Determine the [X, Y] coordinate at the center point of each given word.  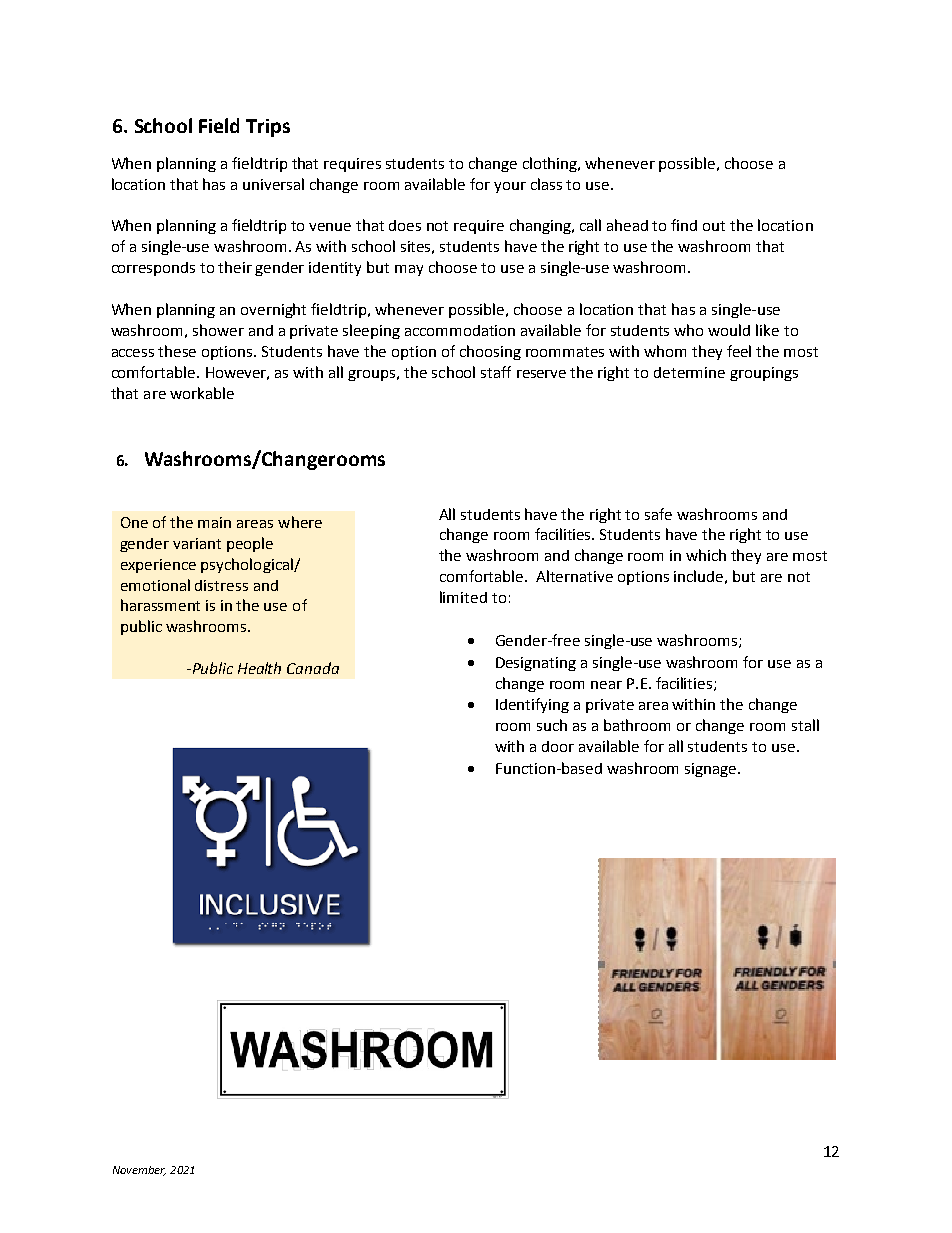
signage [710, 770]
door [558, 746]
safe [658, 514]
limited [463, 597]
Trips [268, 128]
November [139, 1171]
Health [259, 668]
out [714, 226]
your [510, 187]
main [214, 522]
